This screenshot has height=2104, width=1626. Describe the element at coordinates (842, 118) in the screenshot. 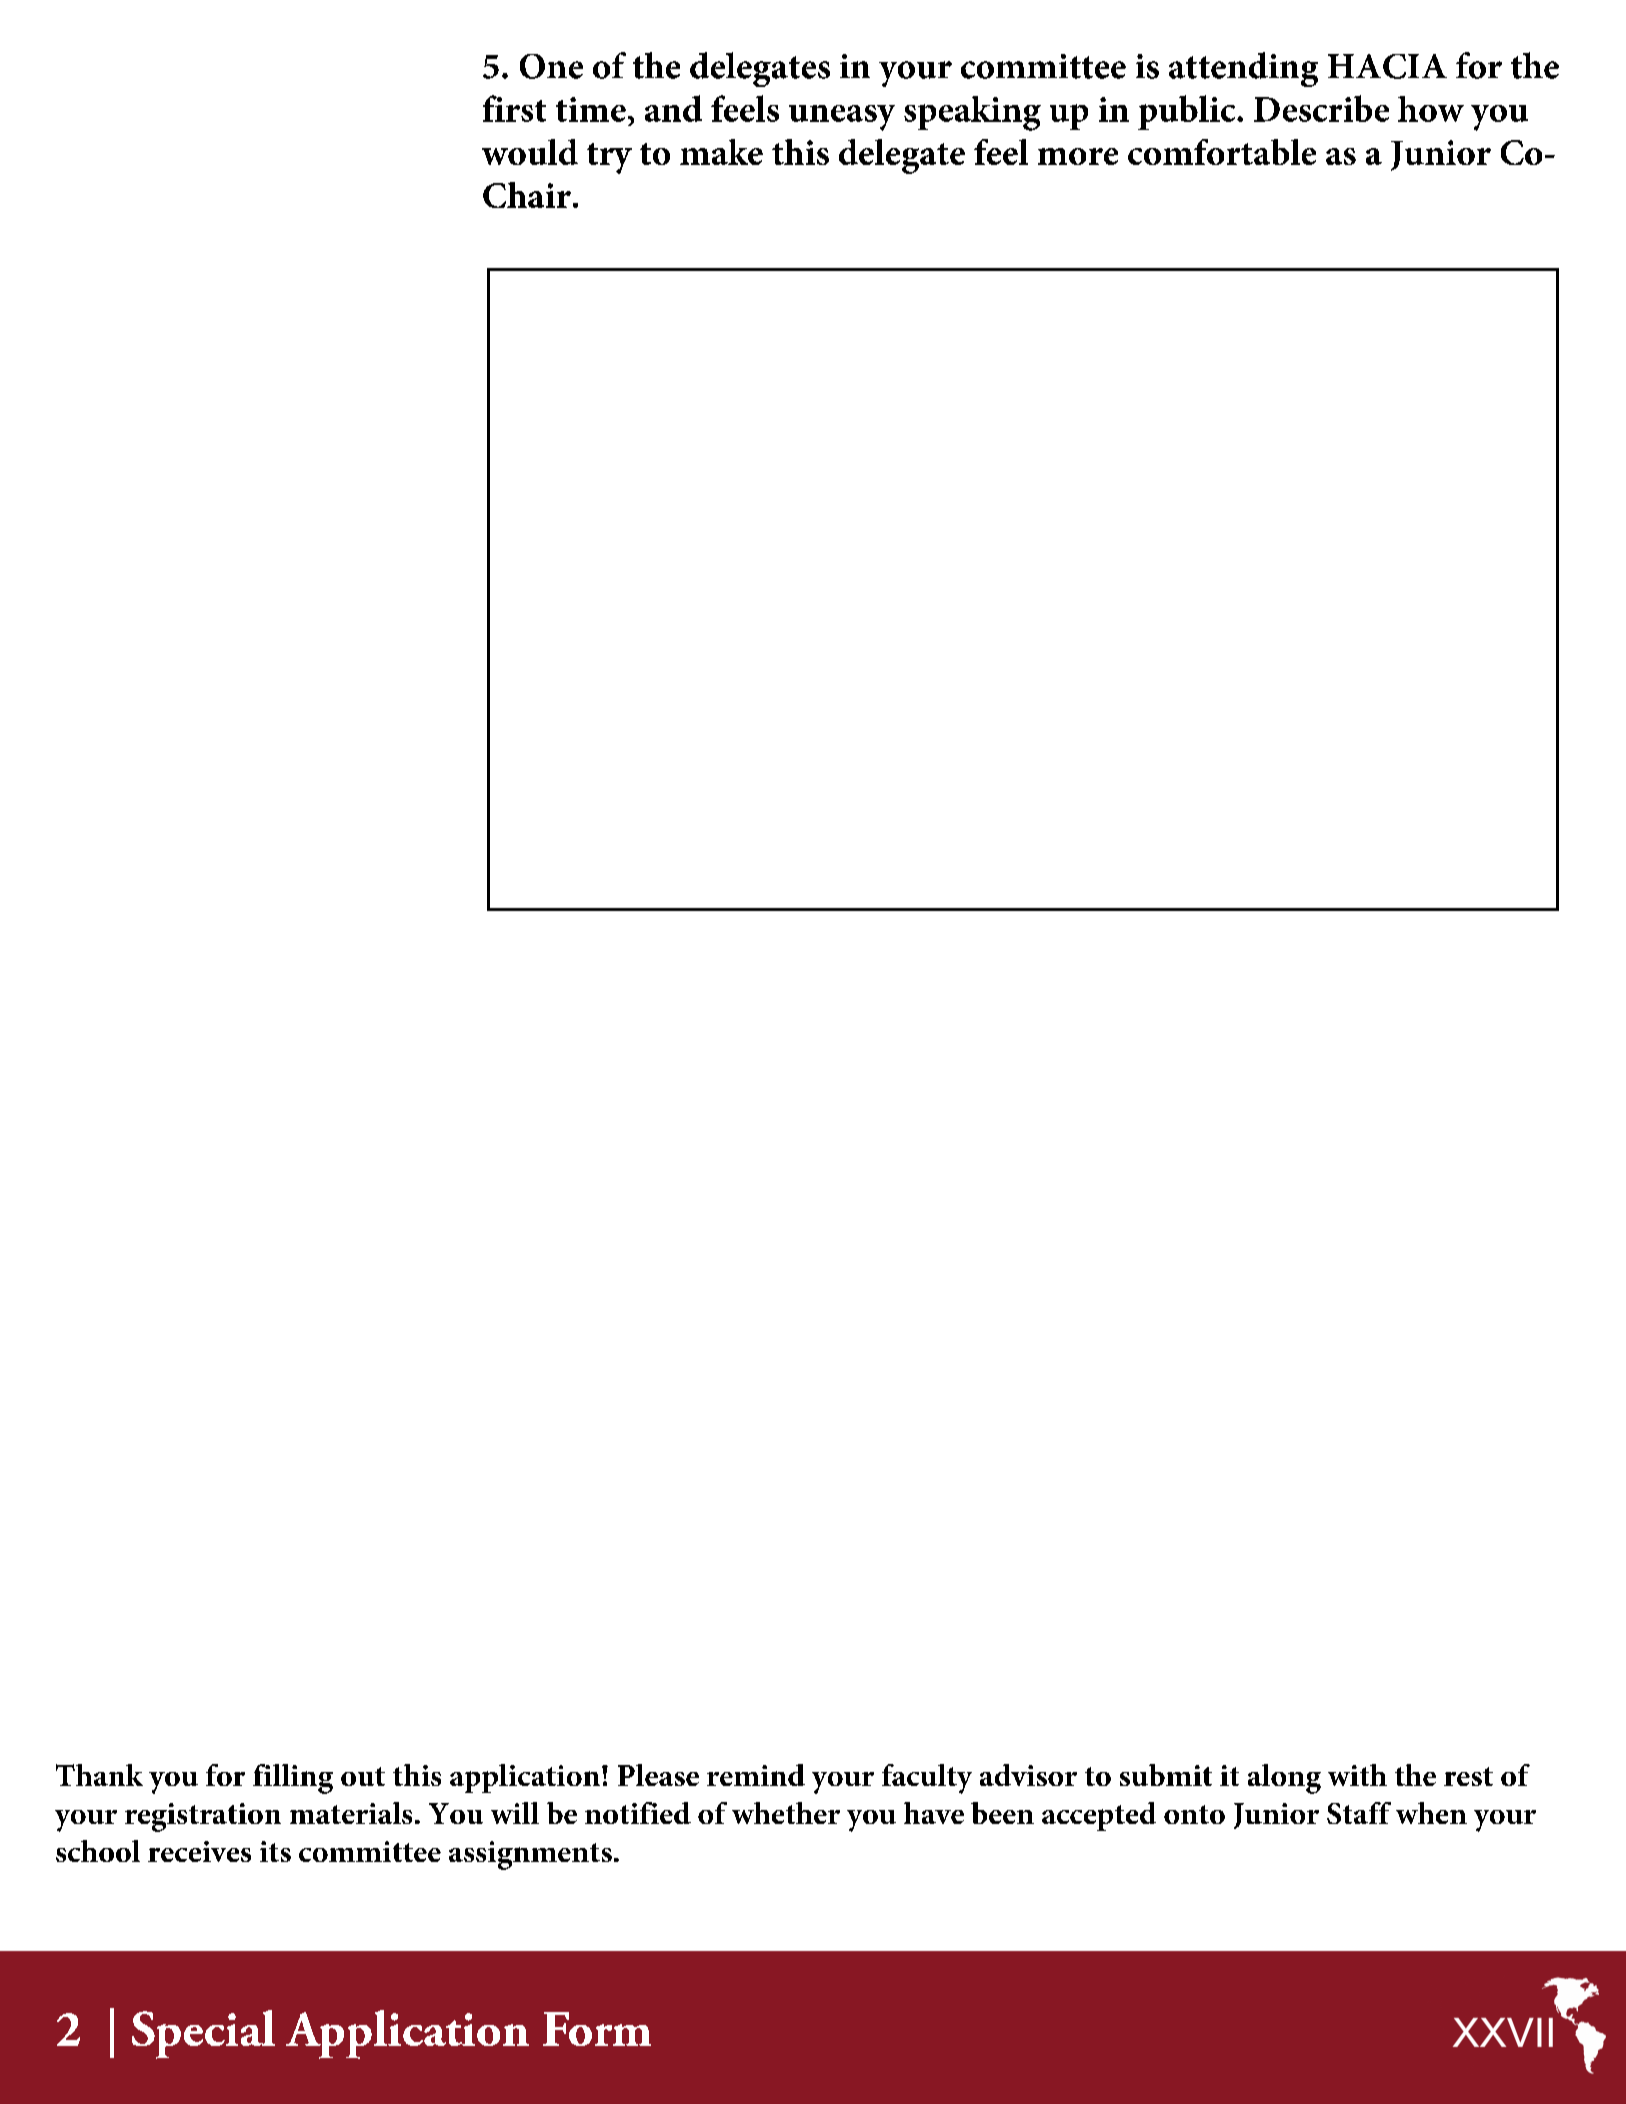

I see `uneasy` at that location.
